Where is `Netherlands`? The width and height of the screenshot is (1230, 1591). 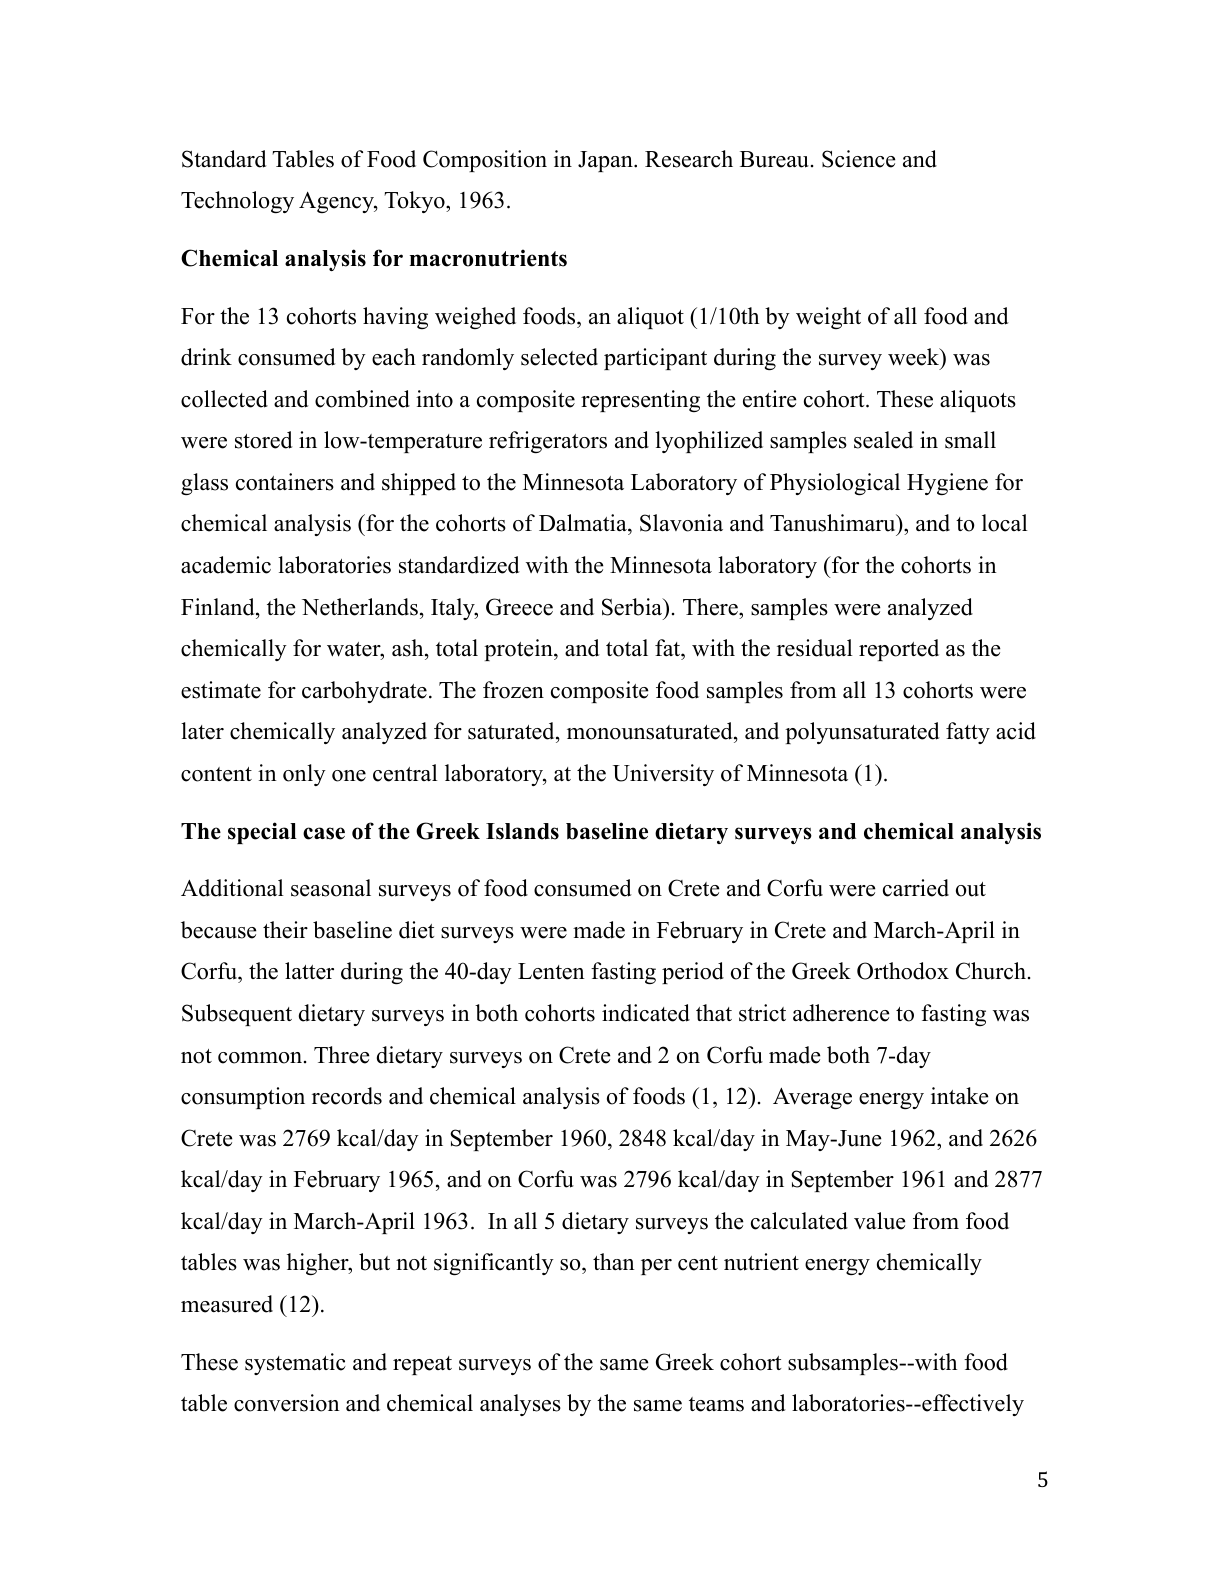
Netherlands is located at coordinates (360, 607).
